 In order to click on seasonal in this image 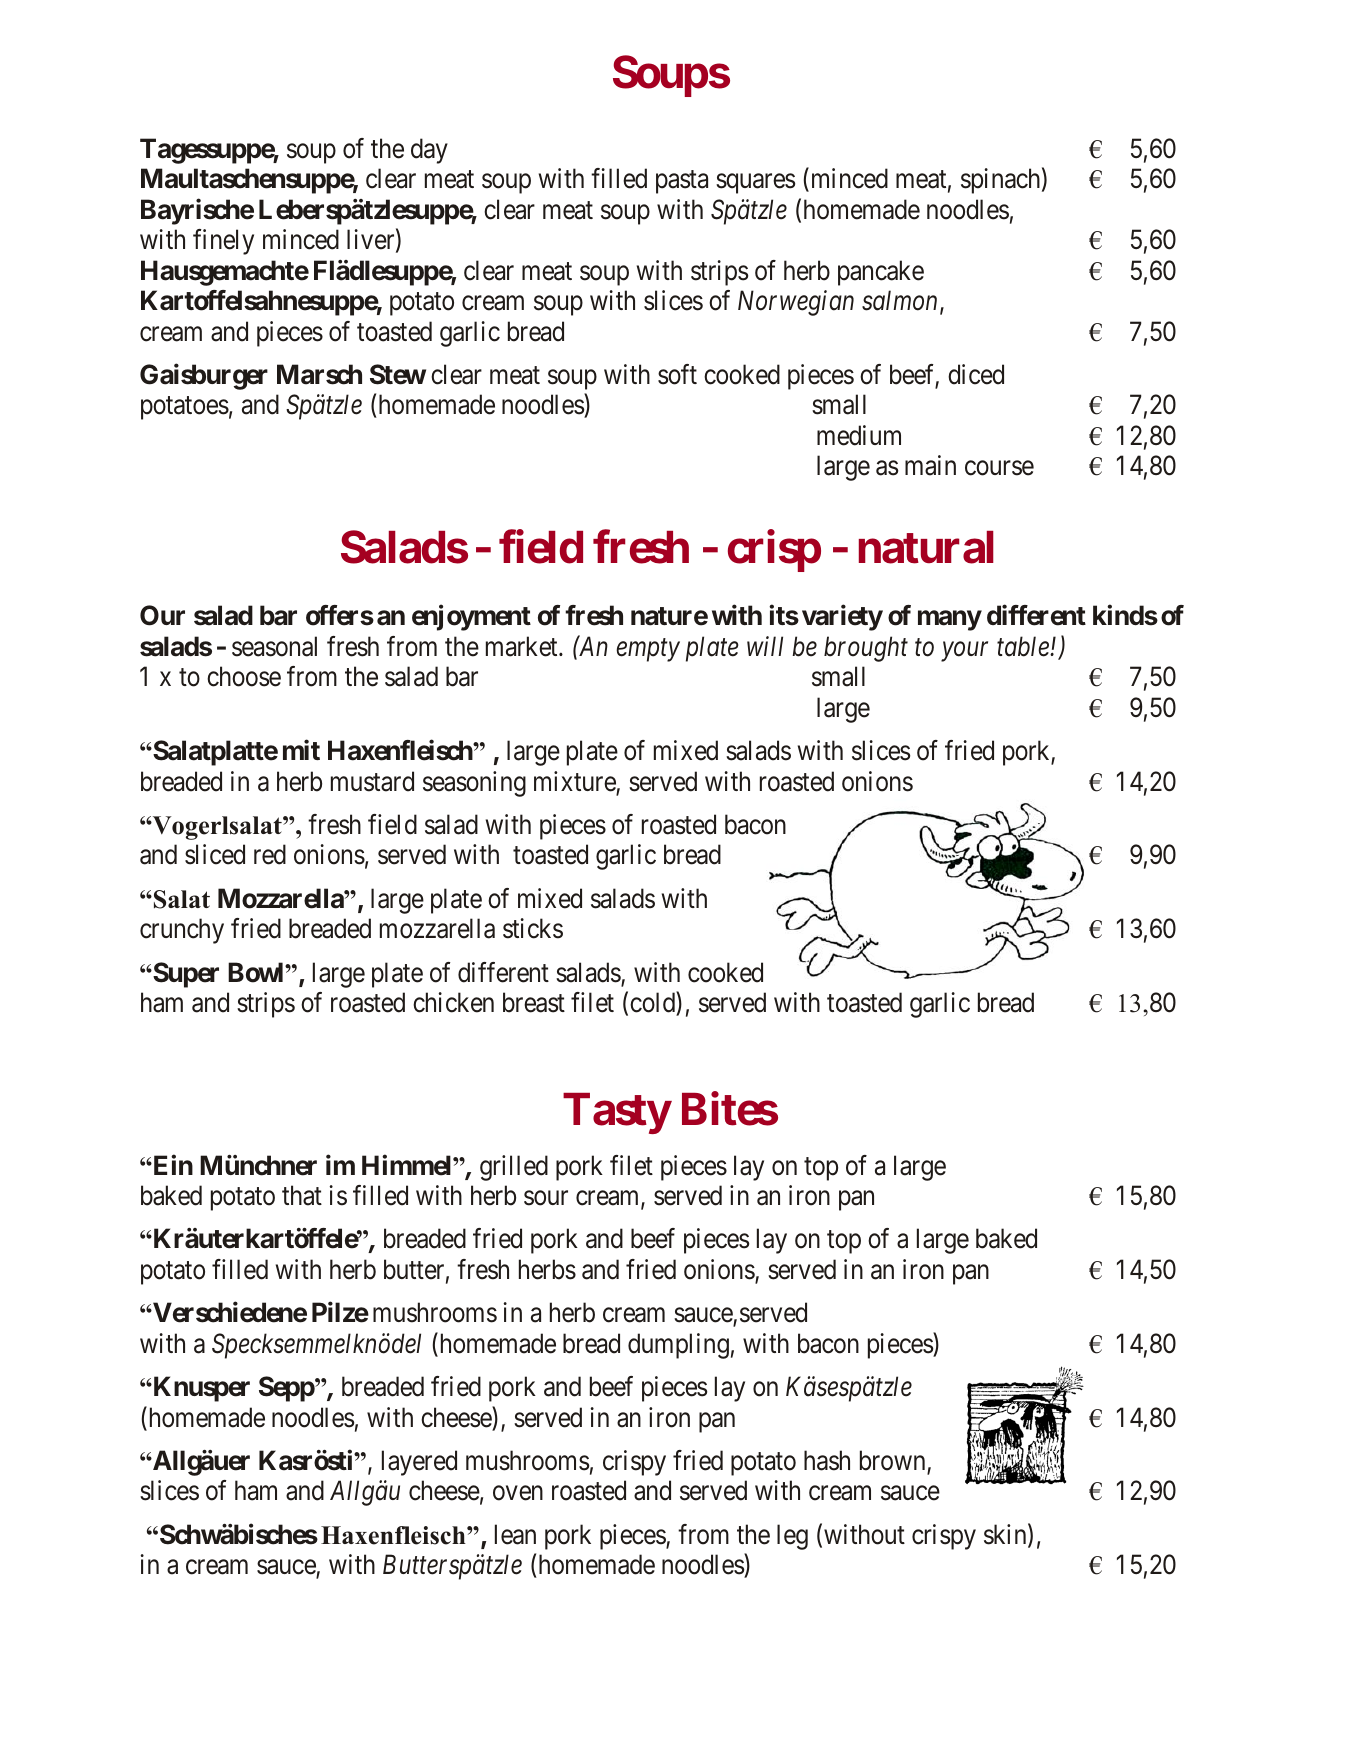, I will do `click(274, 646)`.
